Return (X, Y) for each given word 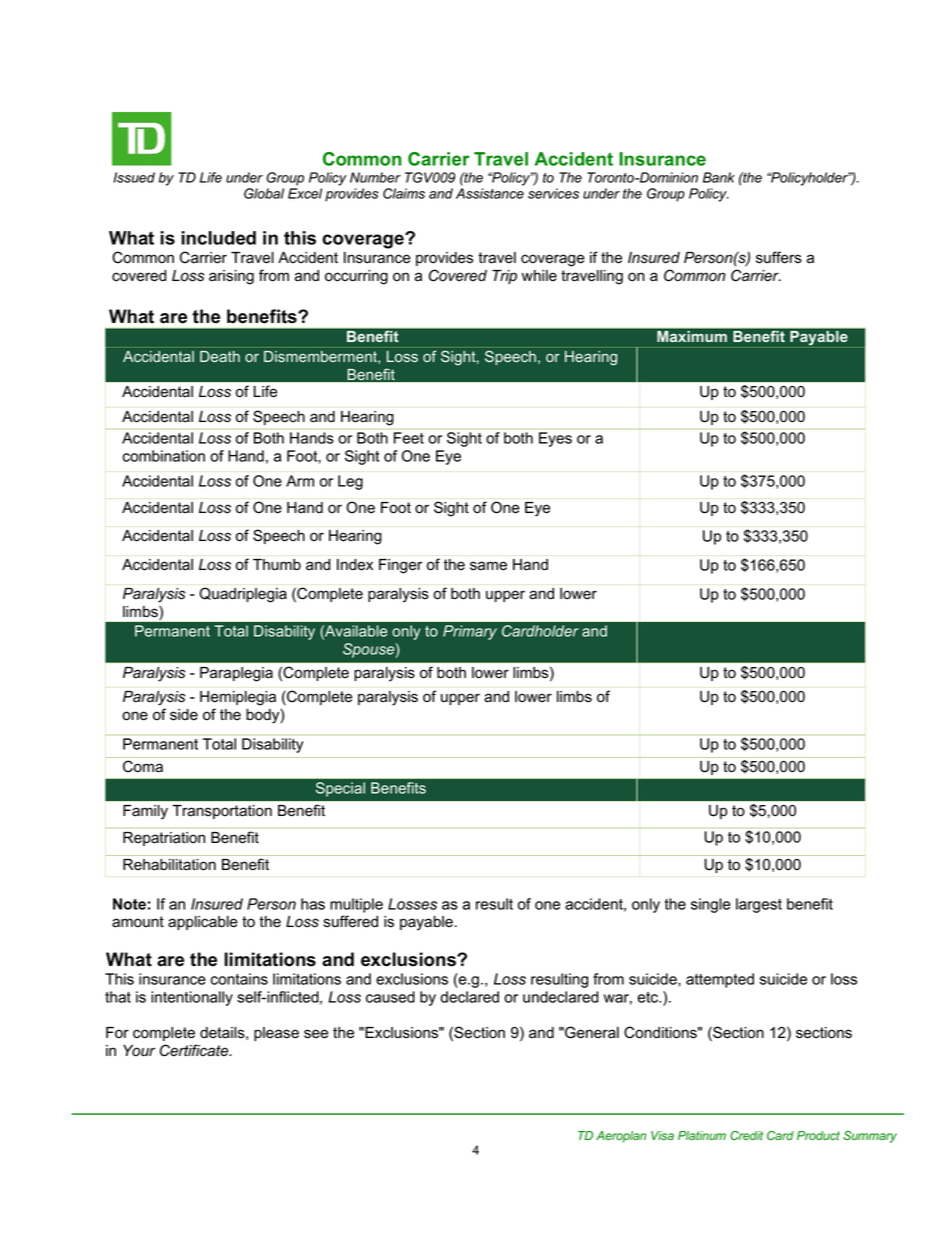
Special (340, 789)
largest (759, 905)
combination (164, 456)
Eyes (555, 439)
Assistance (490, 193)
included (218, 238)
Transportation (222, 812)
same (488, 566)
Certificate (195, 1050)
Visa (662, 1135)
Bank (719, 177)
